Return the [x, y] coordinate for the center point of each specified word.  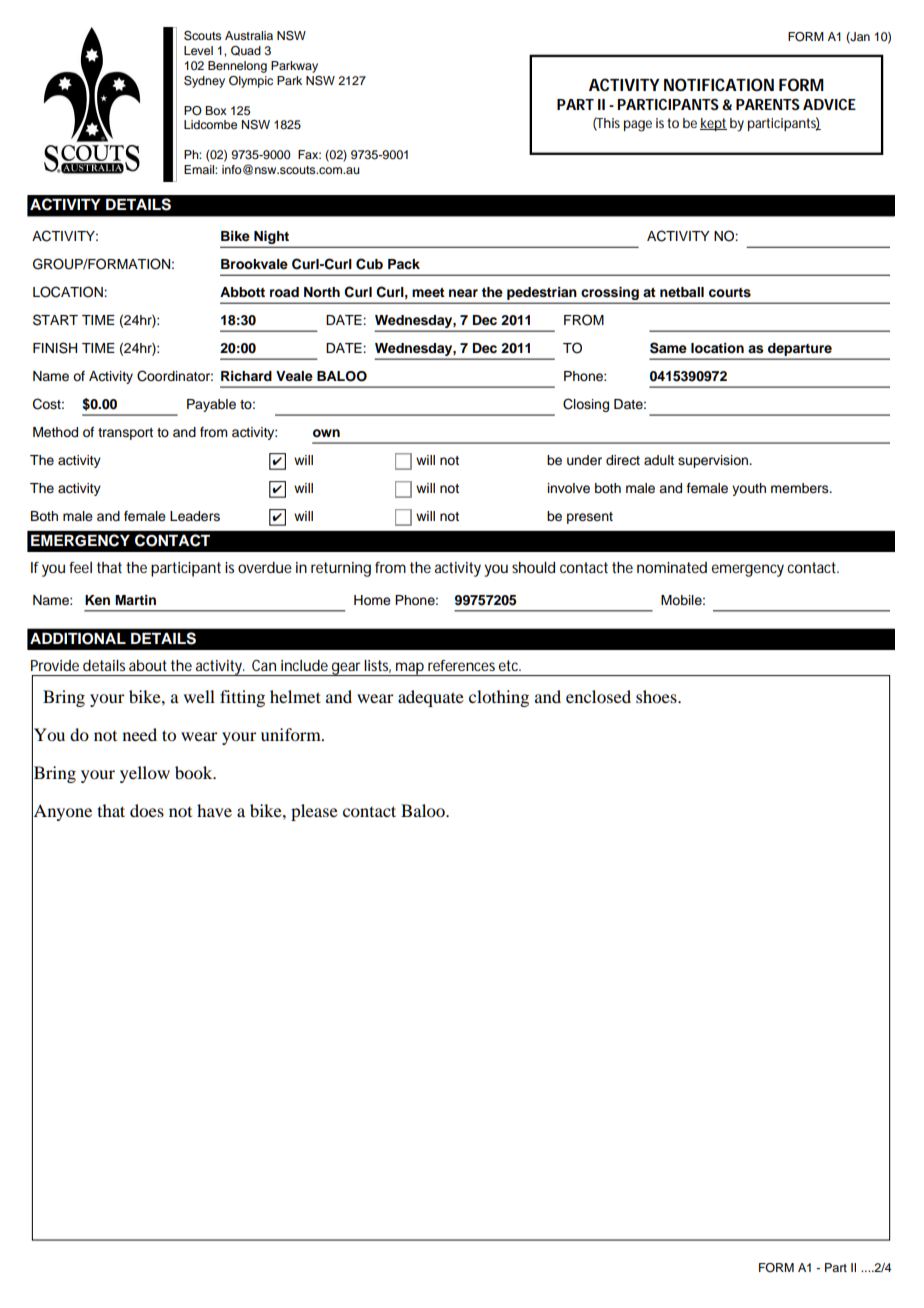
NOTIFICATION [719, 84]
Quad [246, 51]
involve [569, 488]
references [461, 665]
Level [198, 50]
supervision [714, 461]
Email [200, 169]
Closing [586, 405]
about [148, 665]
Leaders [195, 516]
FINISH [55, 348]
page [638, 126]
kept [713, 124]
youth [749, 489]
